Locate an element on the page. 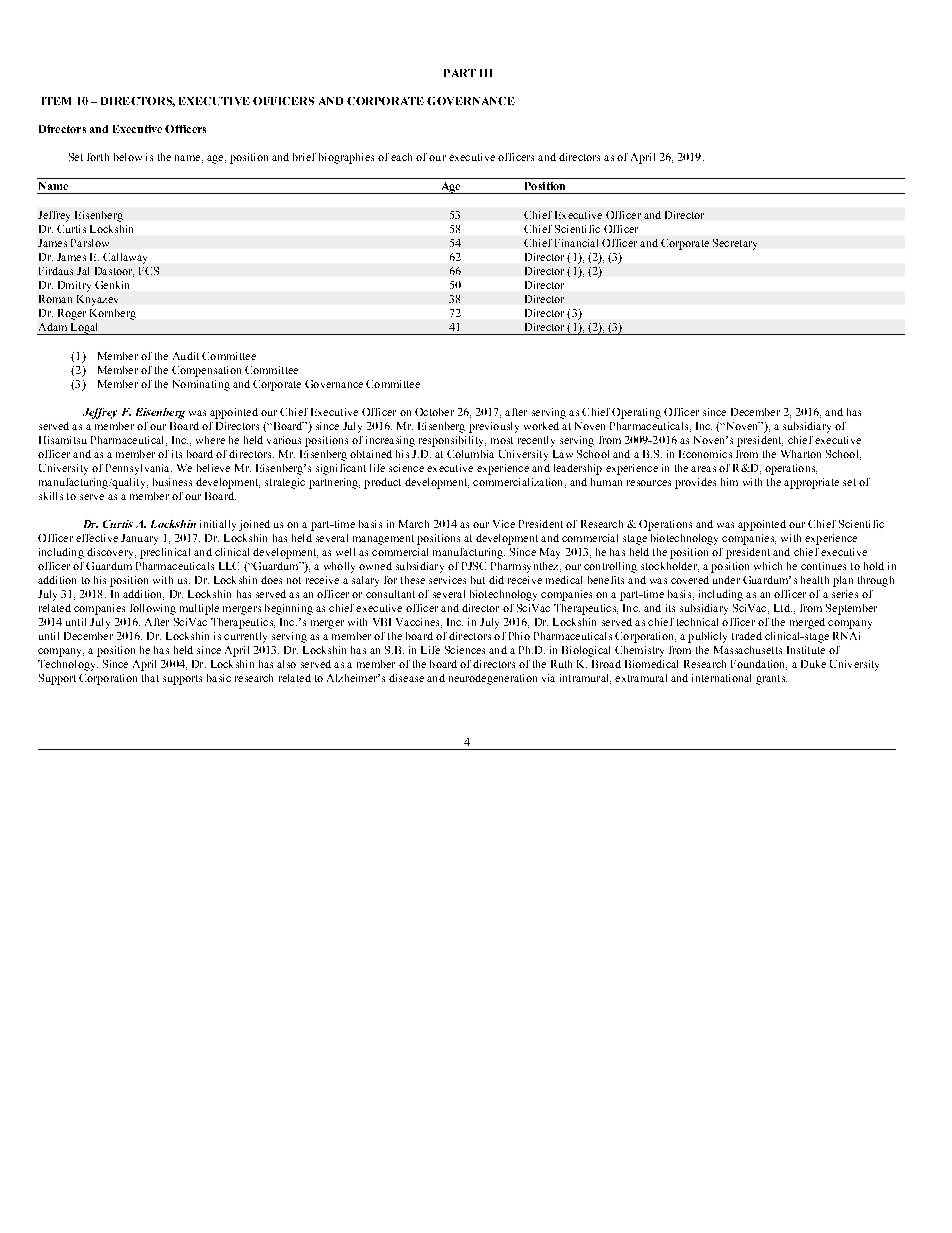 Image resolution: width=952 pixels, height=1233 pixels. III is located at coordinates (486, 73).
